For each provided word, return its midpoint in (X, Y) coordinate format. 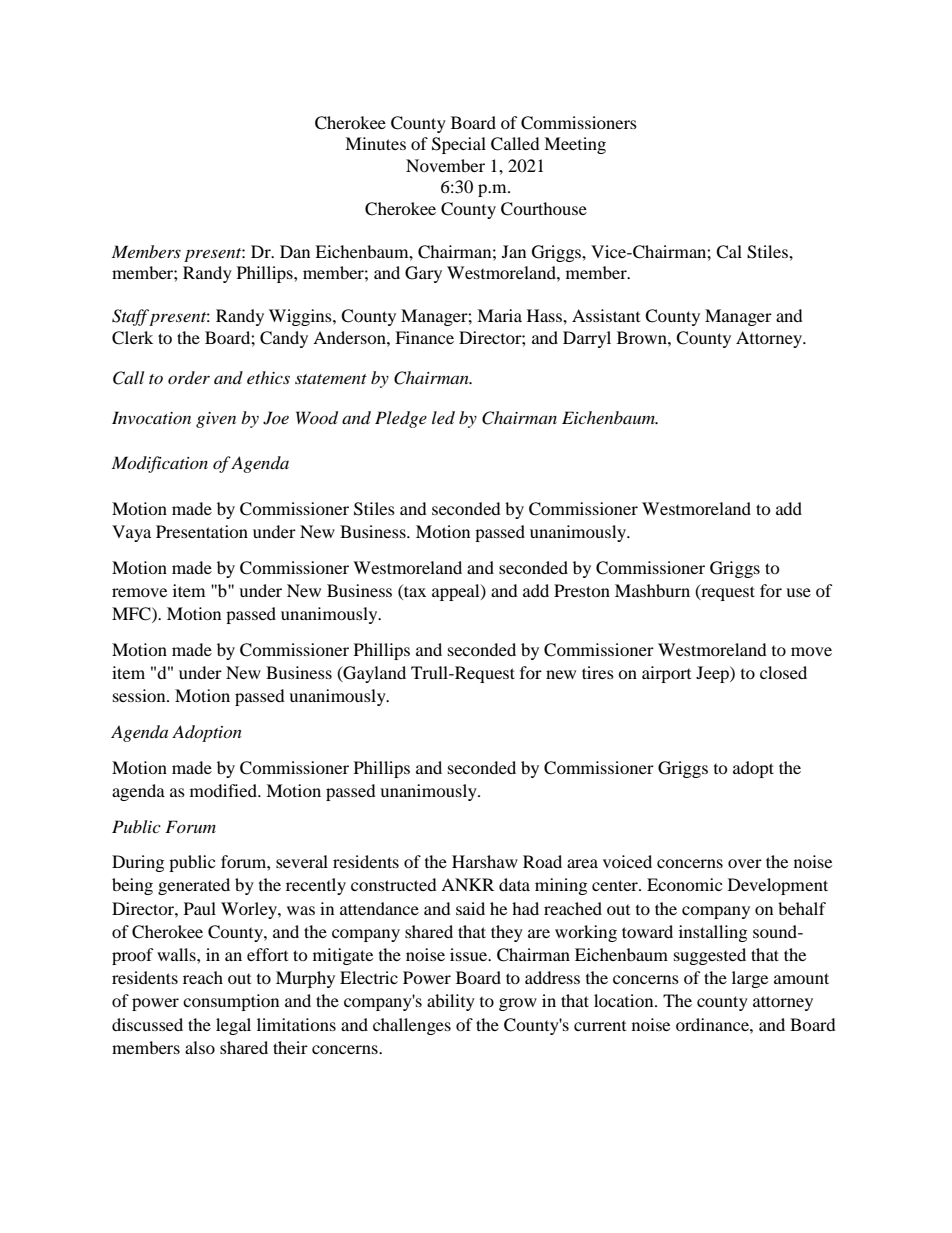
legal (233, 1026)
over (745, 863)
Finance (424, 337)
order (189, 377)
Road (542, 861)
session (140, 695)
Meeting (575, 145)
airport (666, 674)
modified (224, 790)
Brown (643, 337)
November (445, 165)
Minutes (375, 143)
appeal (457, 592)
